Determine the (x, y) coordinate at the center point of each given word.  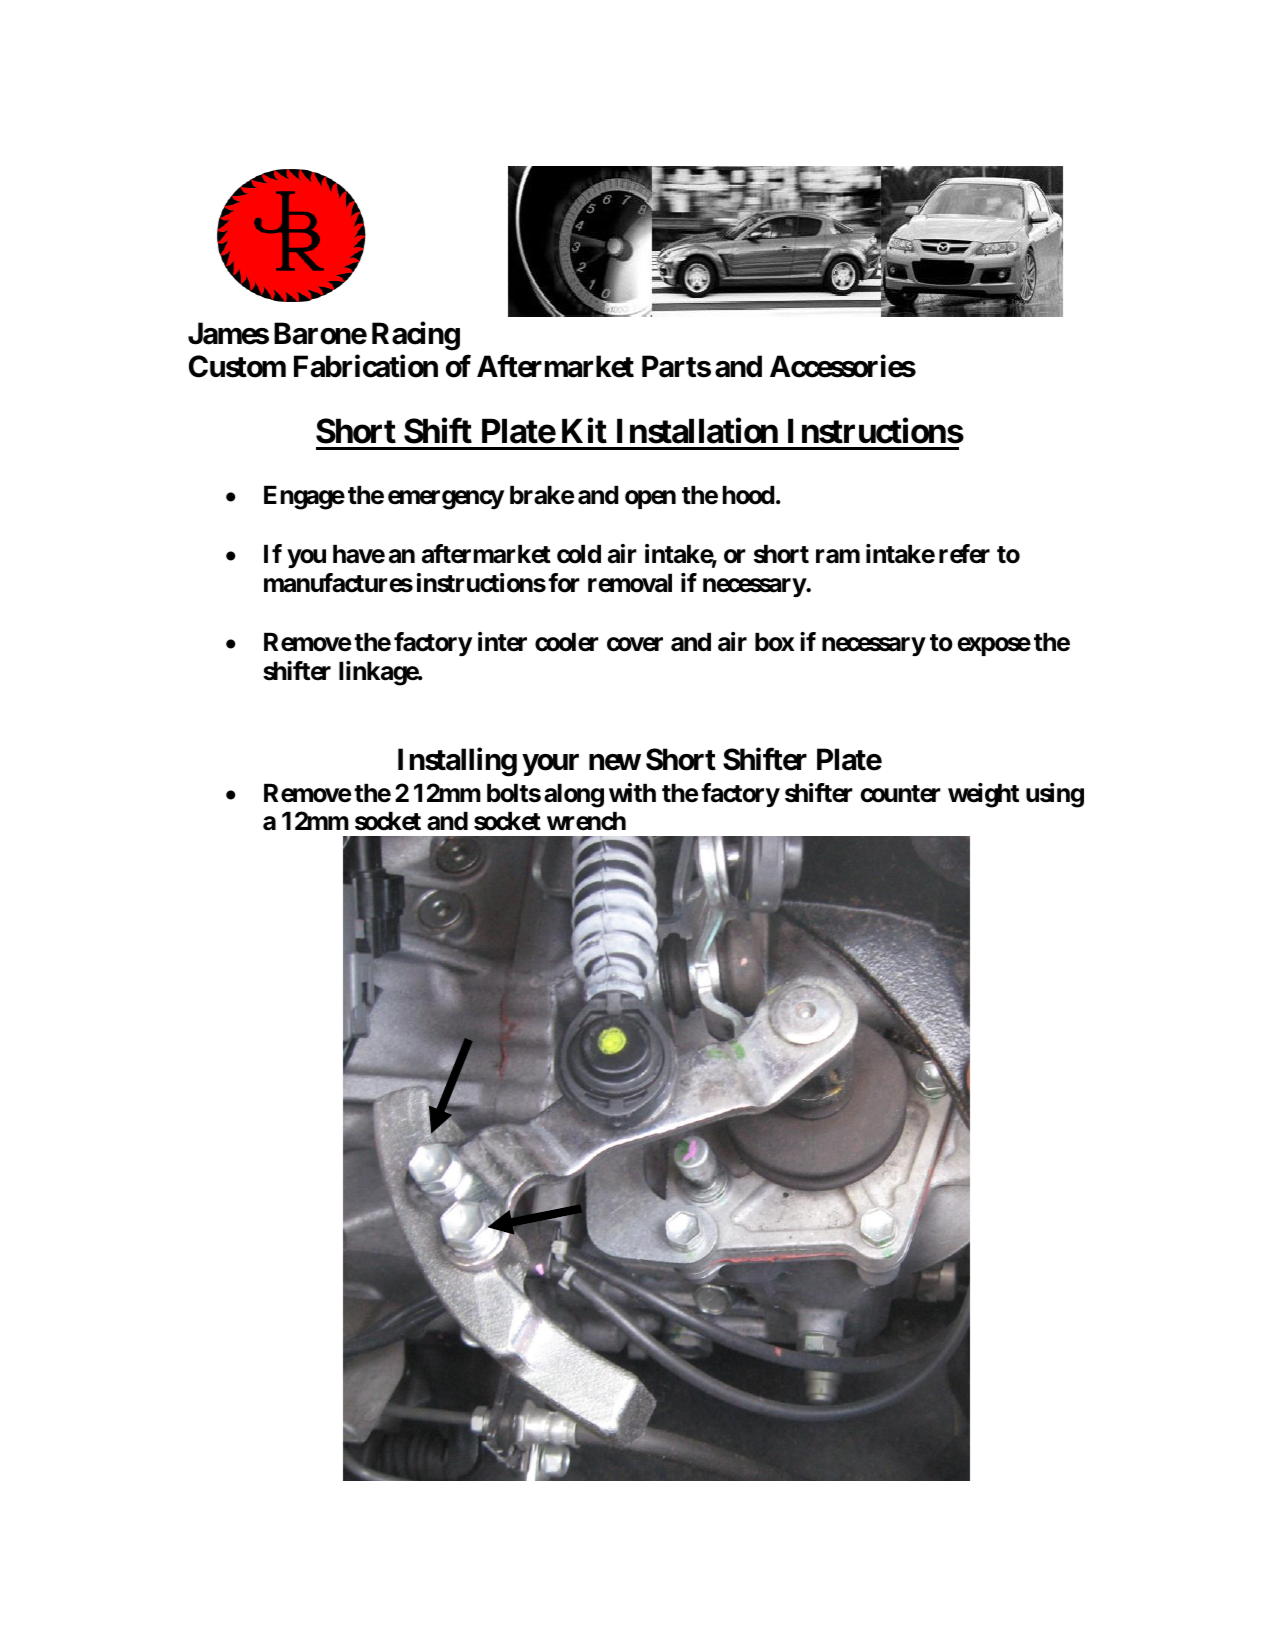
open (650, 499)
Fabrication (366, 366)
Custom (237, 366)
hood (749, 495)
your (550, 765)
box (774, 642)
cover (635, 645)
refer (964, 554)
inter (502, 642)
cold (579, 554)
